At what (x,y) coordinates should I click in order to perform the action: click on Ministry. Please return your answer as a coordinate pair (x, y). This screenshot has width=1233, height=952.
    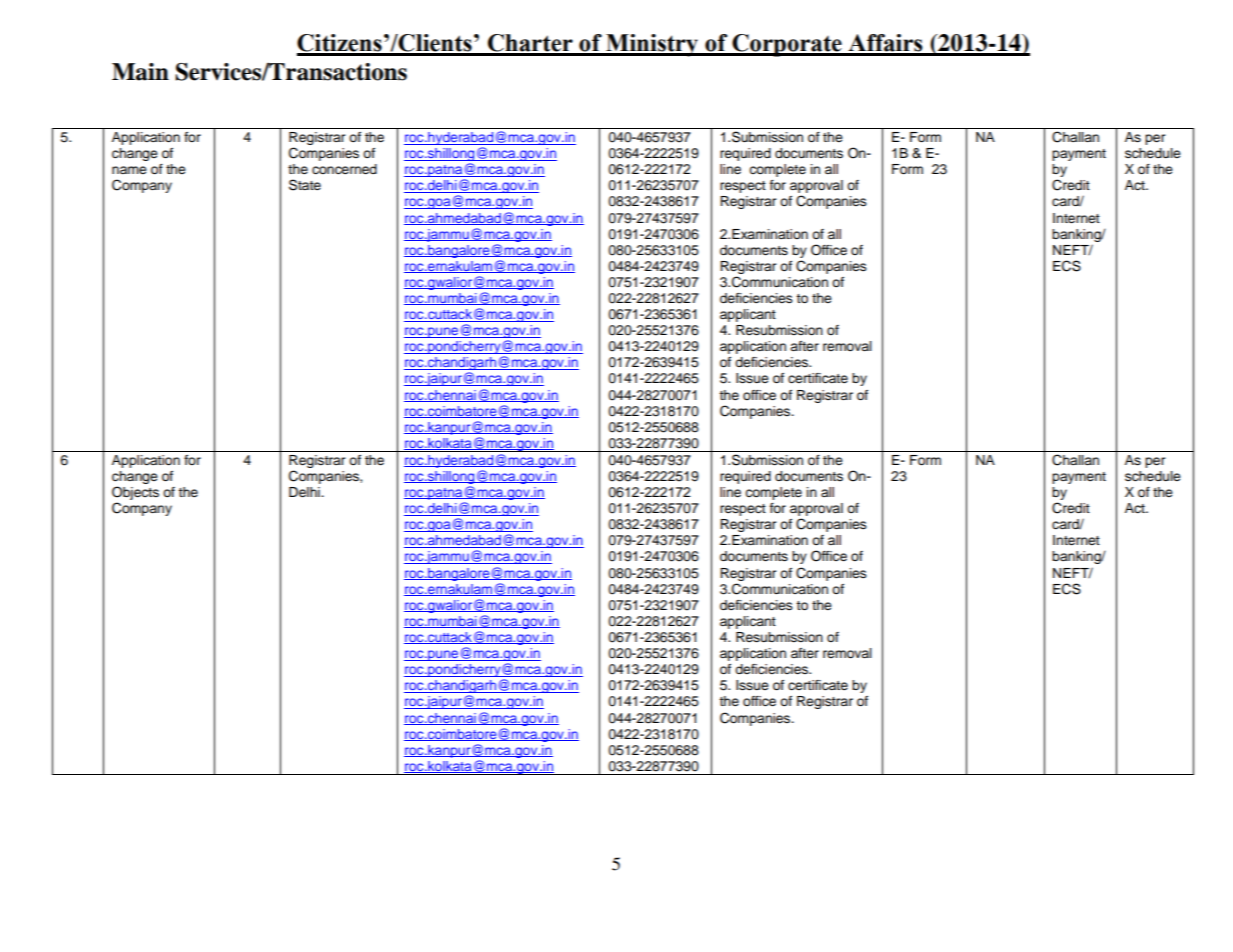
    Looking at the image, I should click on (652, 45).
